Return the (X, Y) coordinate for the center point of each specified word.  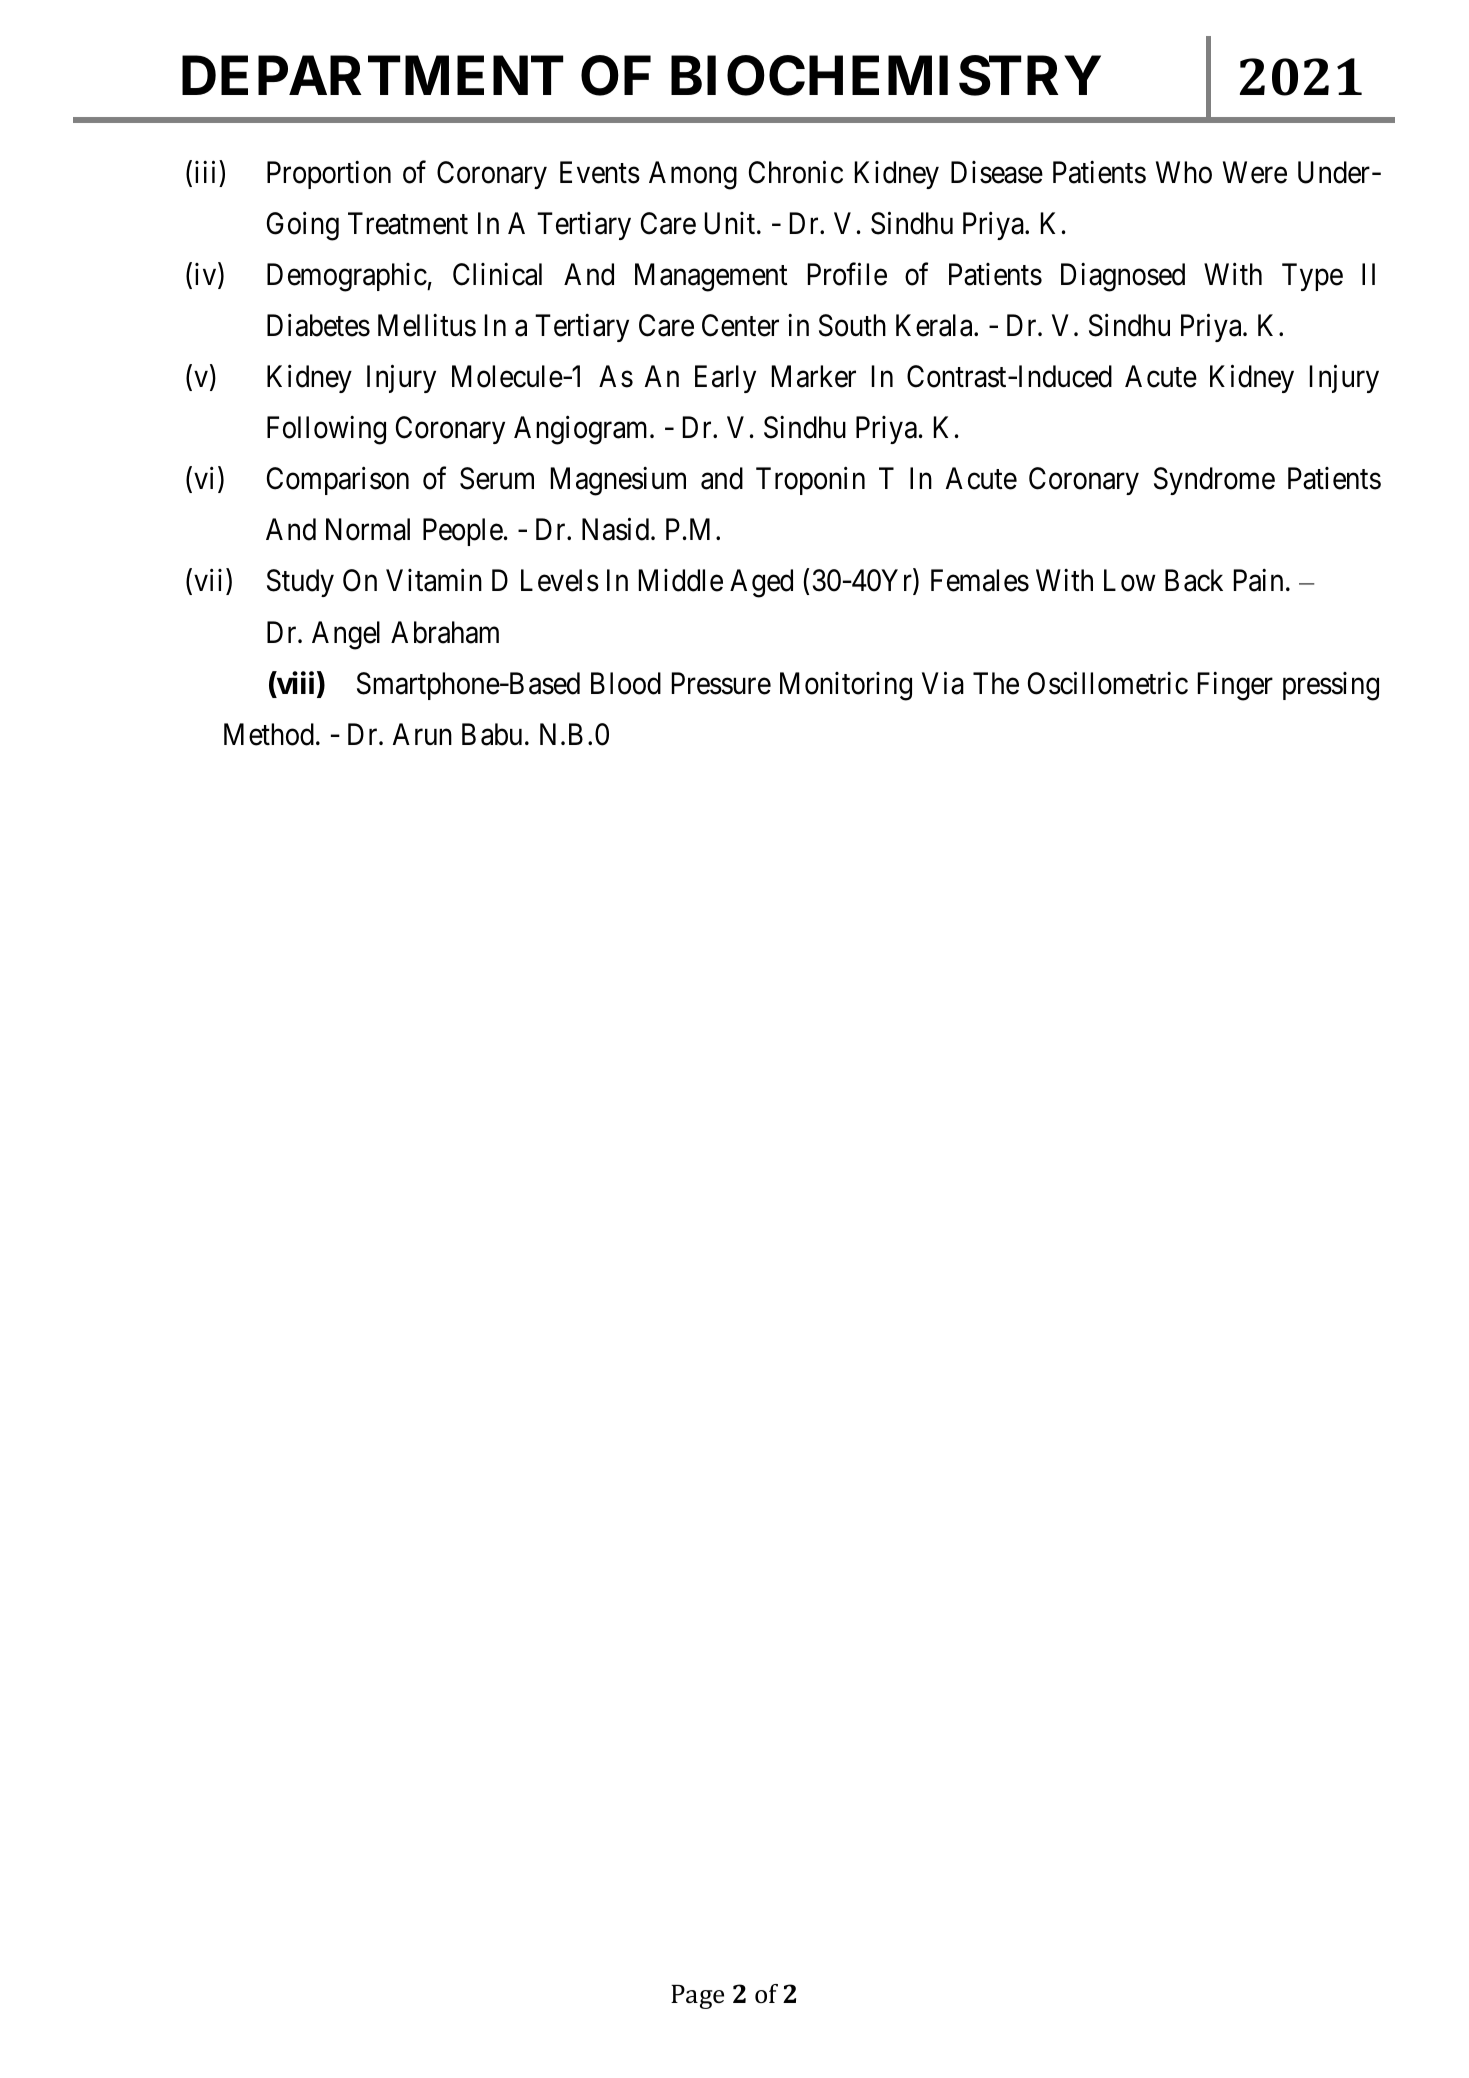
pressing (1331, 686)
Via (943, 683)
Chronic (796, 172)
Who (1184, 172)
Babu (492, 734)
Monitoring (846, 686)
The (996, 683)
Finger (1235, 686)
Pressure (721, 683)
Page (697, 1997)
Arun (422, 734)
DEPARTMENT (372, 75)
